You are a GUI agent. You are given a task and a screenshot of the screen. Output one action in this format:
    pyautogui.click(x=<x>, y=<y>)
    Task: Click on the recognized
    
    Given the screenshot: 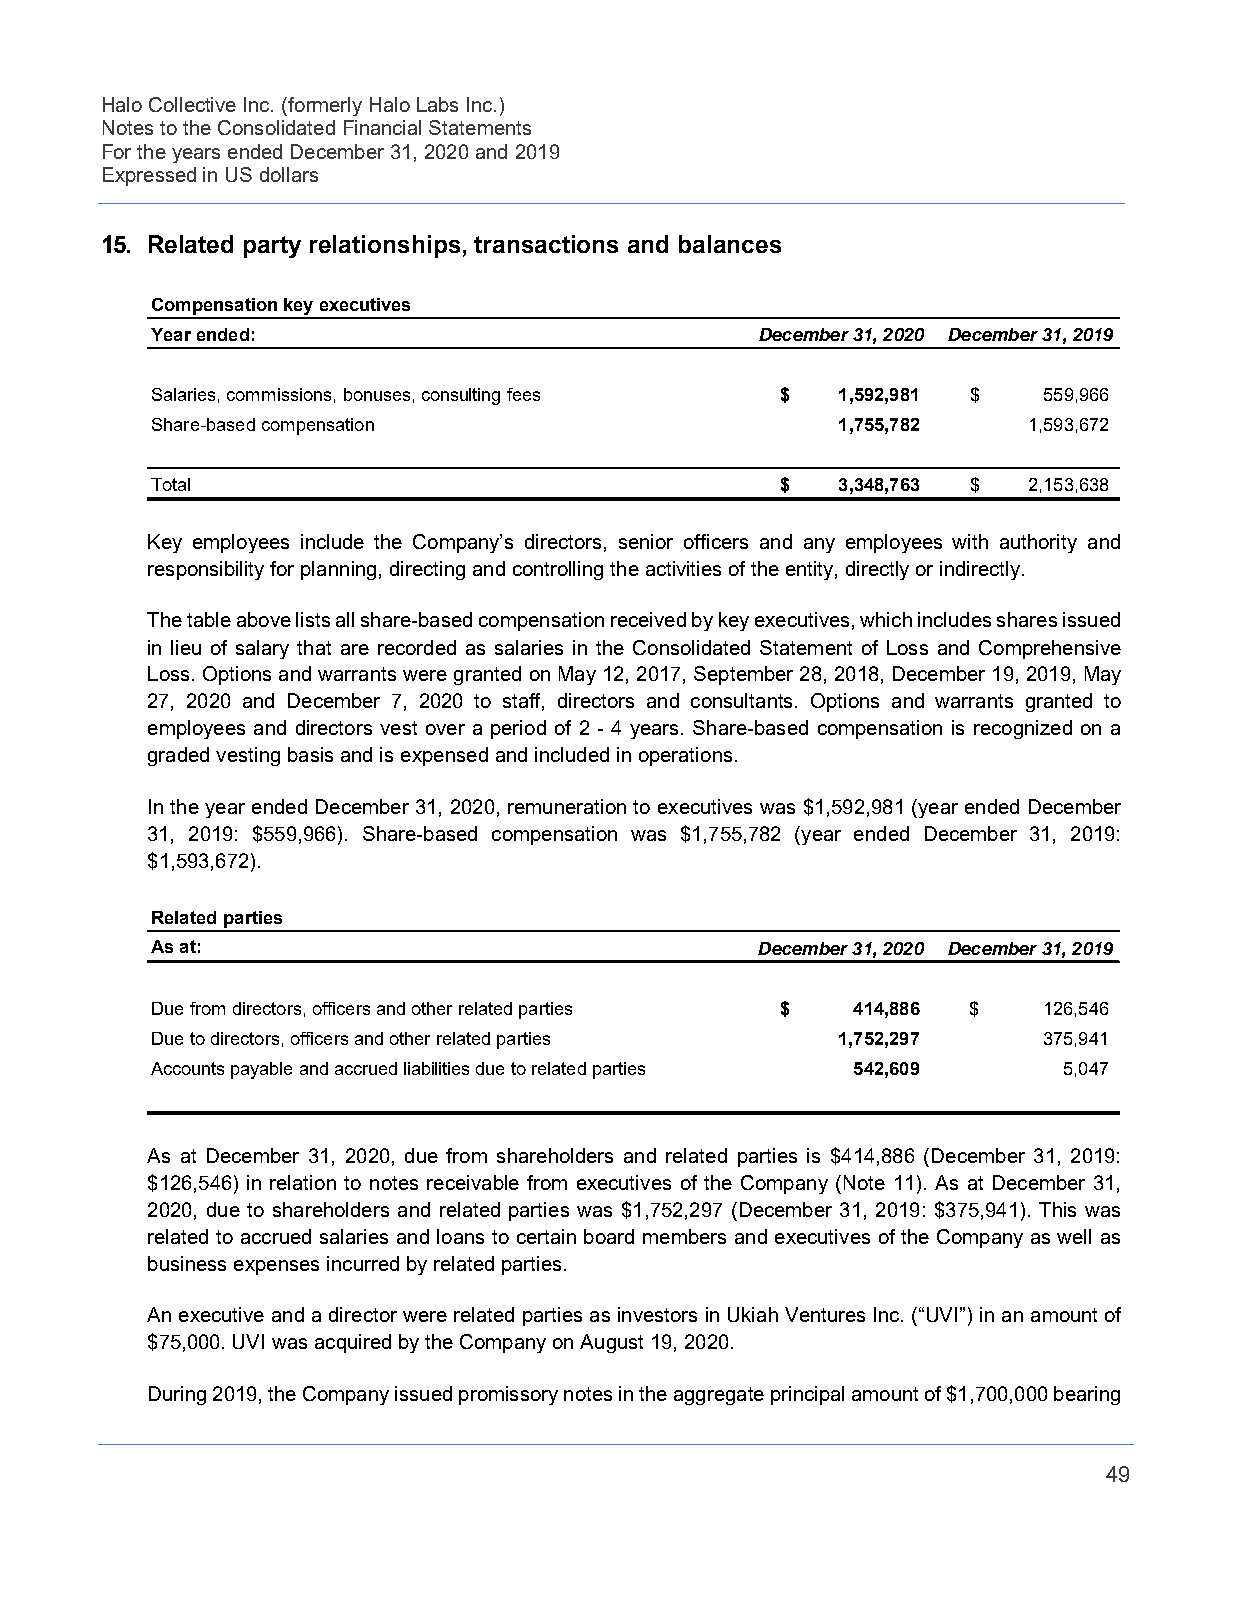 What is the action you would take?
    pyautogui.click(x=1023, y=729)
